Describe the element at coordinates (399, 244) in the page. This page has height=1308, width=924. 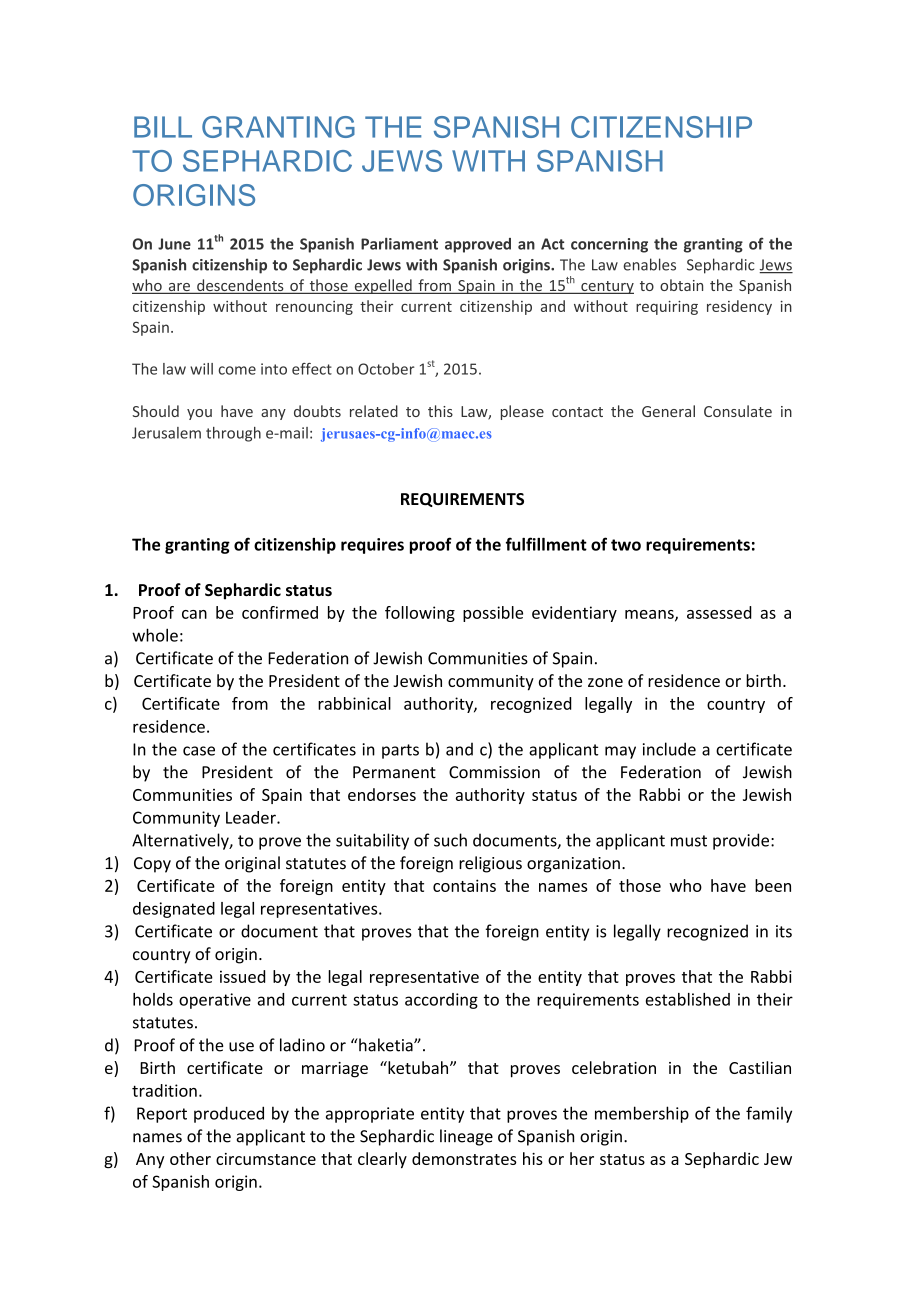
I see `Parliament` at that location.
